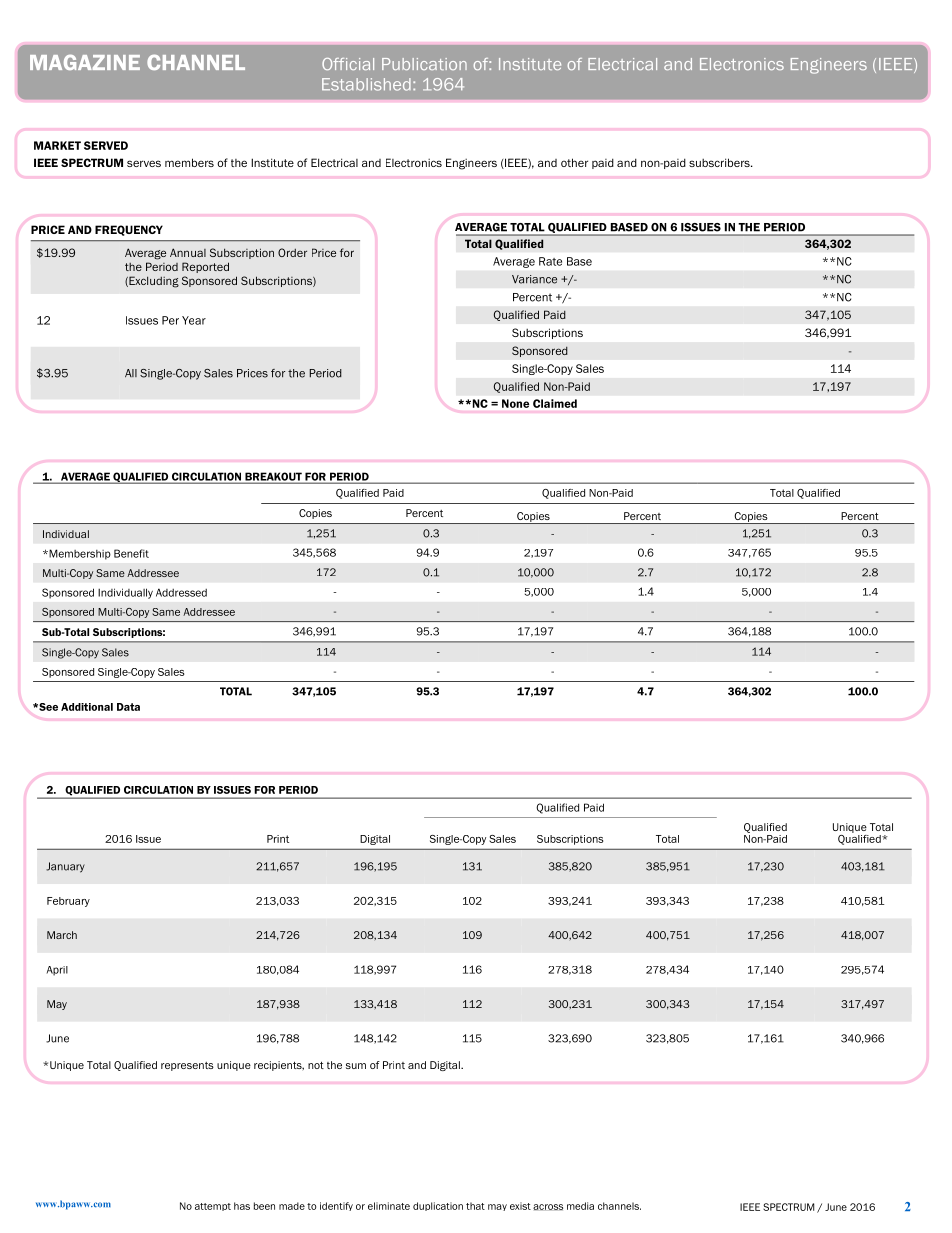 The width and height of the screenshot is (952, 1233). I want to click on Established, so click(366, 84).
